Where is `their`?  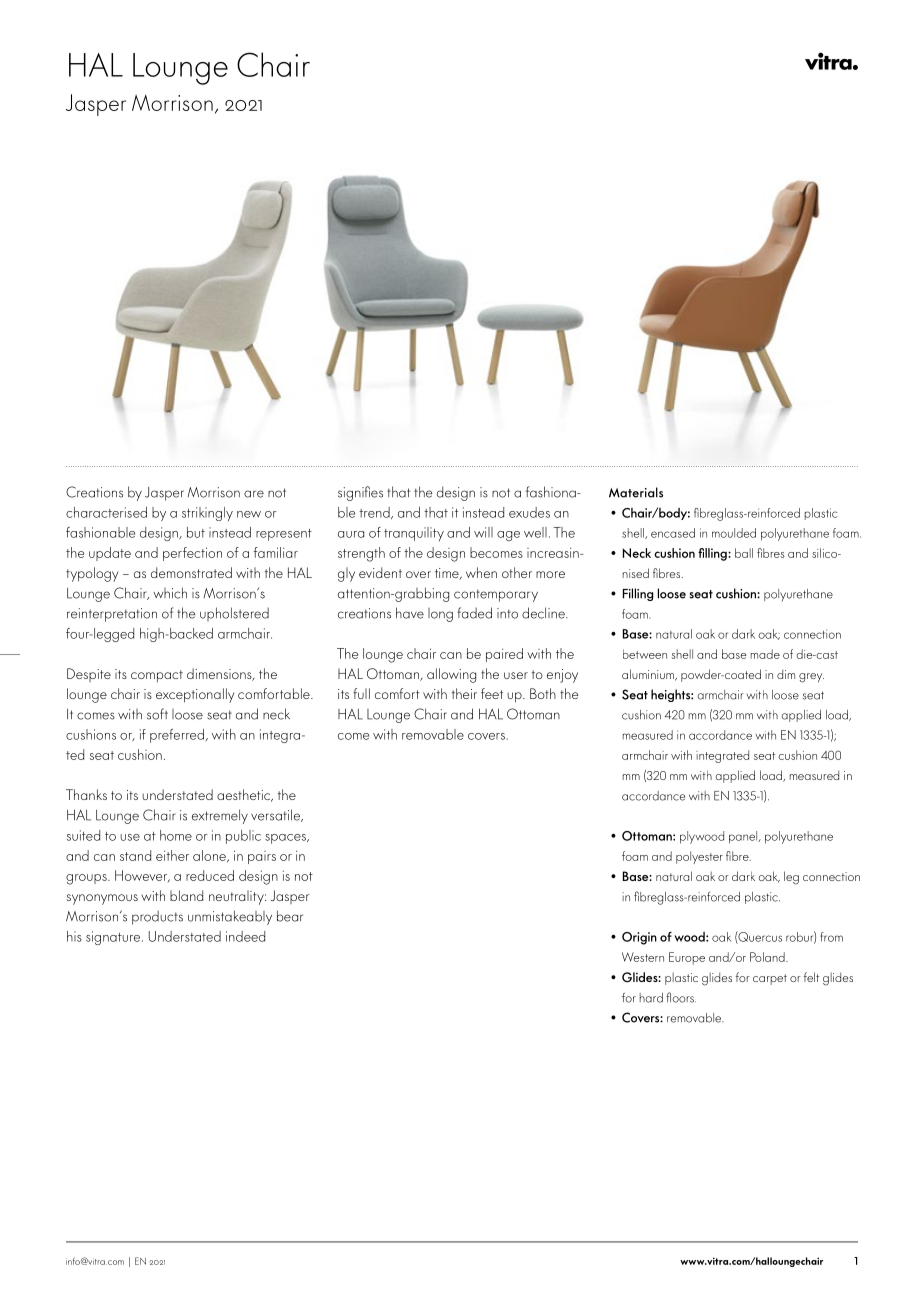 their is located at coordinates (464, 693).
